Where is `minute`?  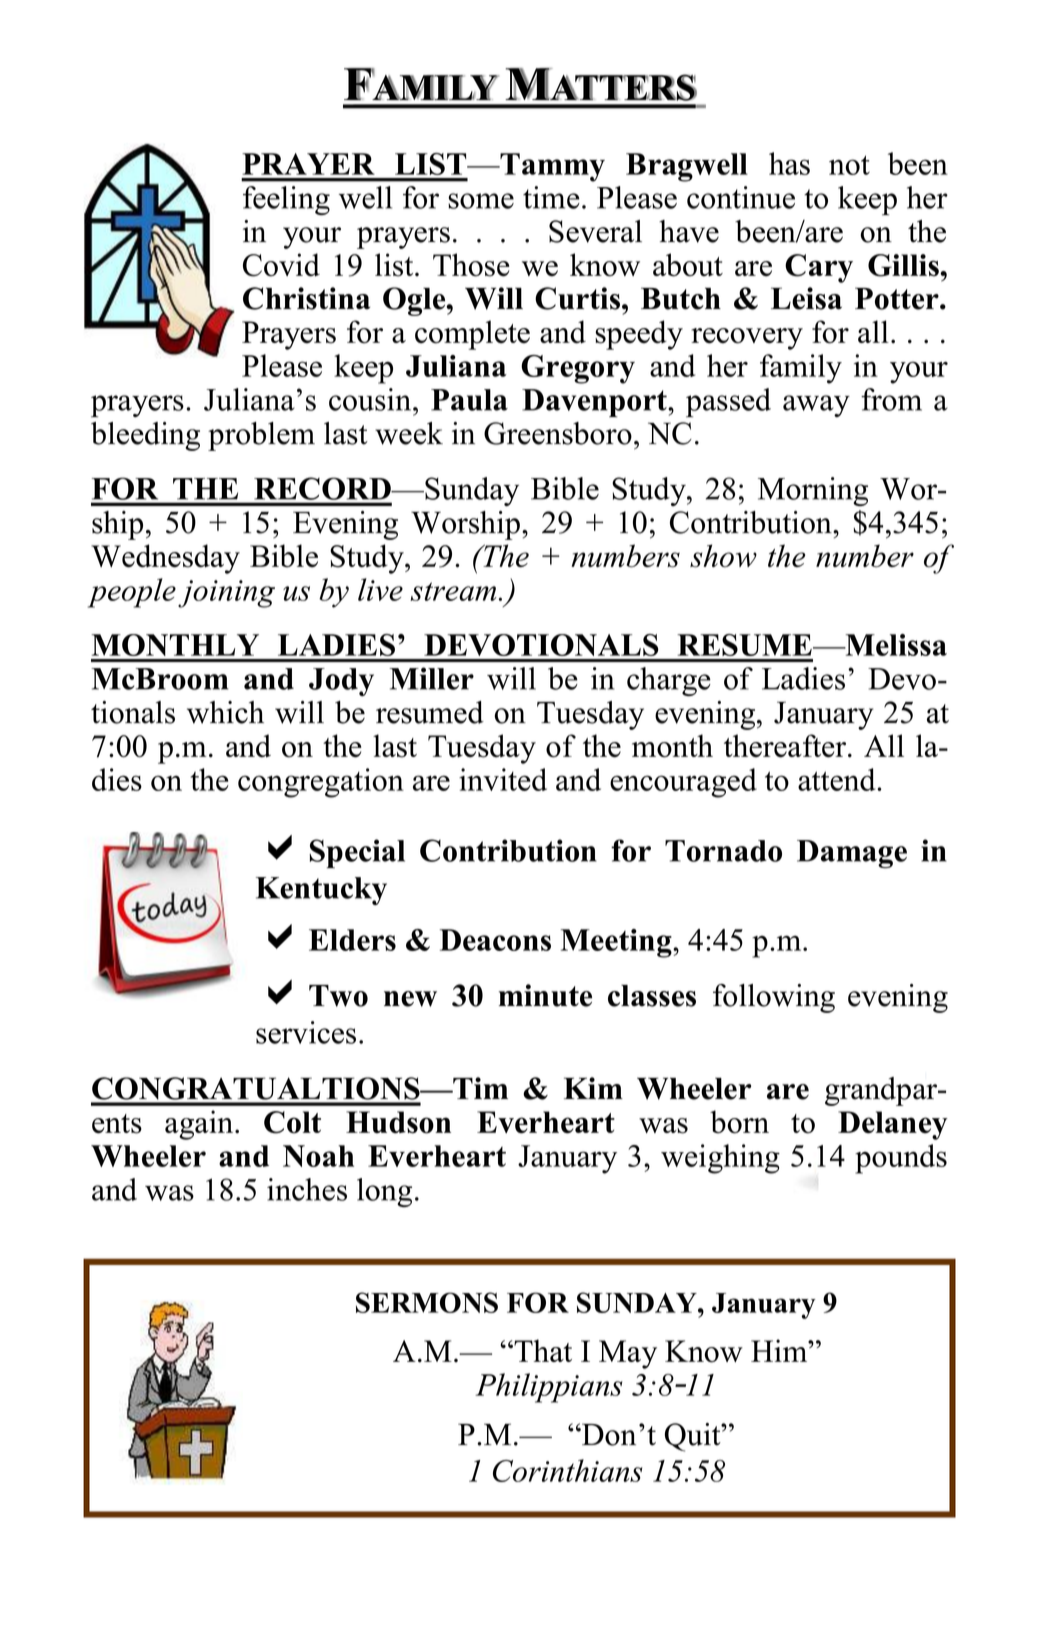
minute is located at coordinates (545, 995).
